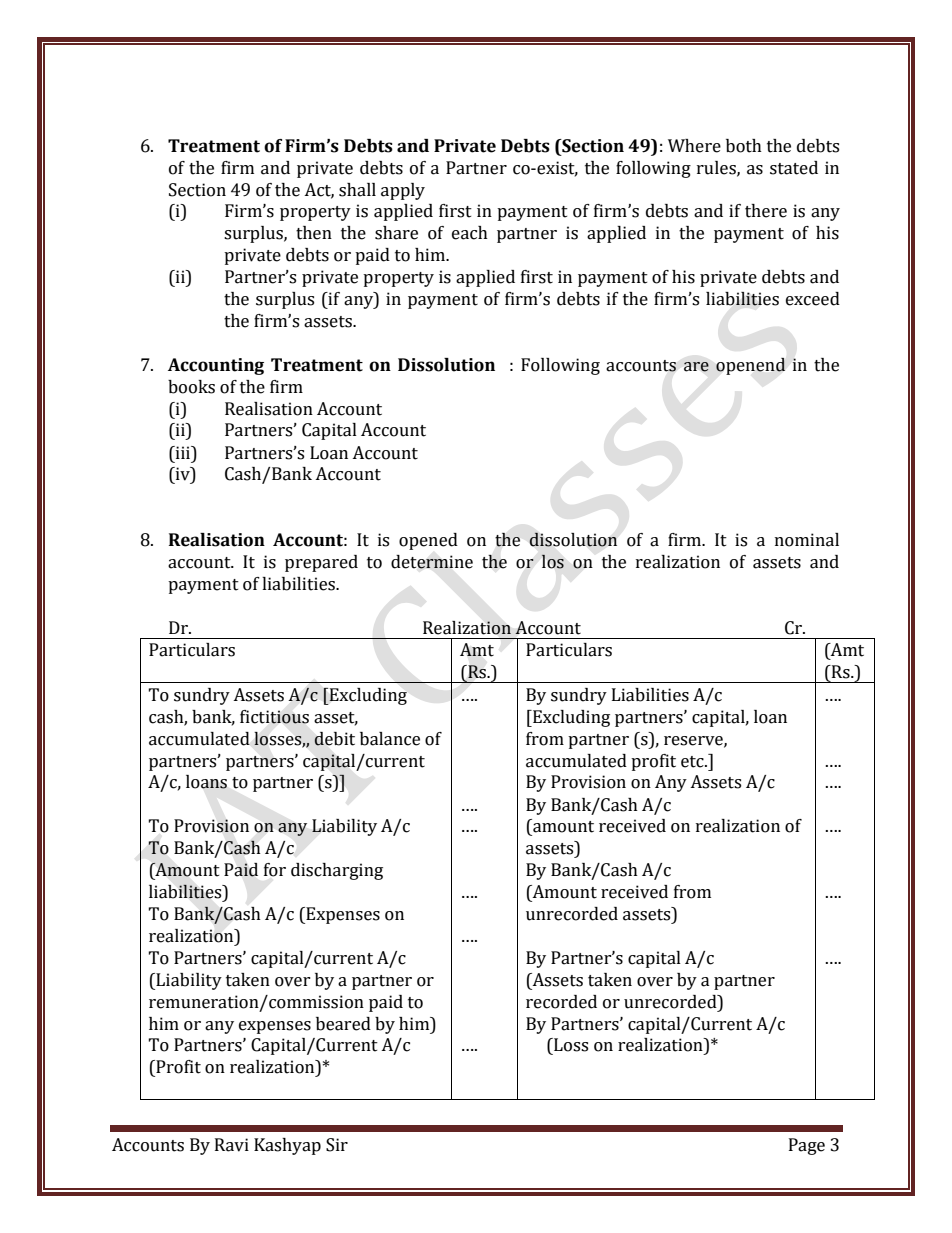 This image has width=952, height=1233. I want to click on Sir, so click(337, 1145).
